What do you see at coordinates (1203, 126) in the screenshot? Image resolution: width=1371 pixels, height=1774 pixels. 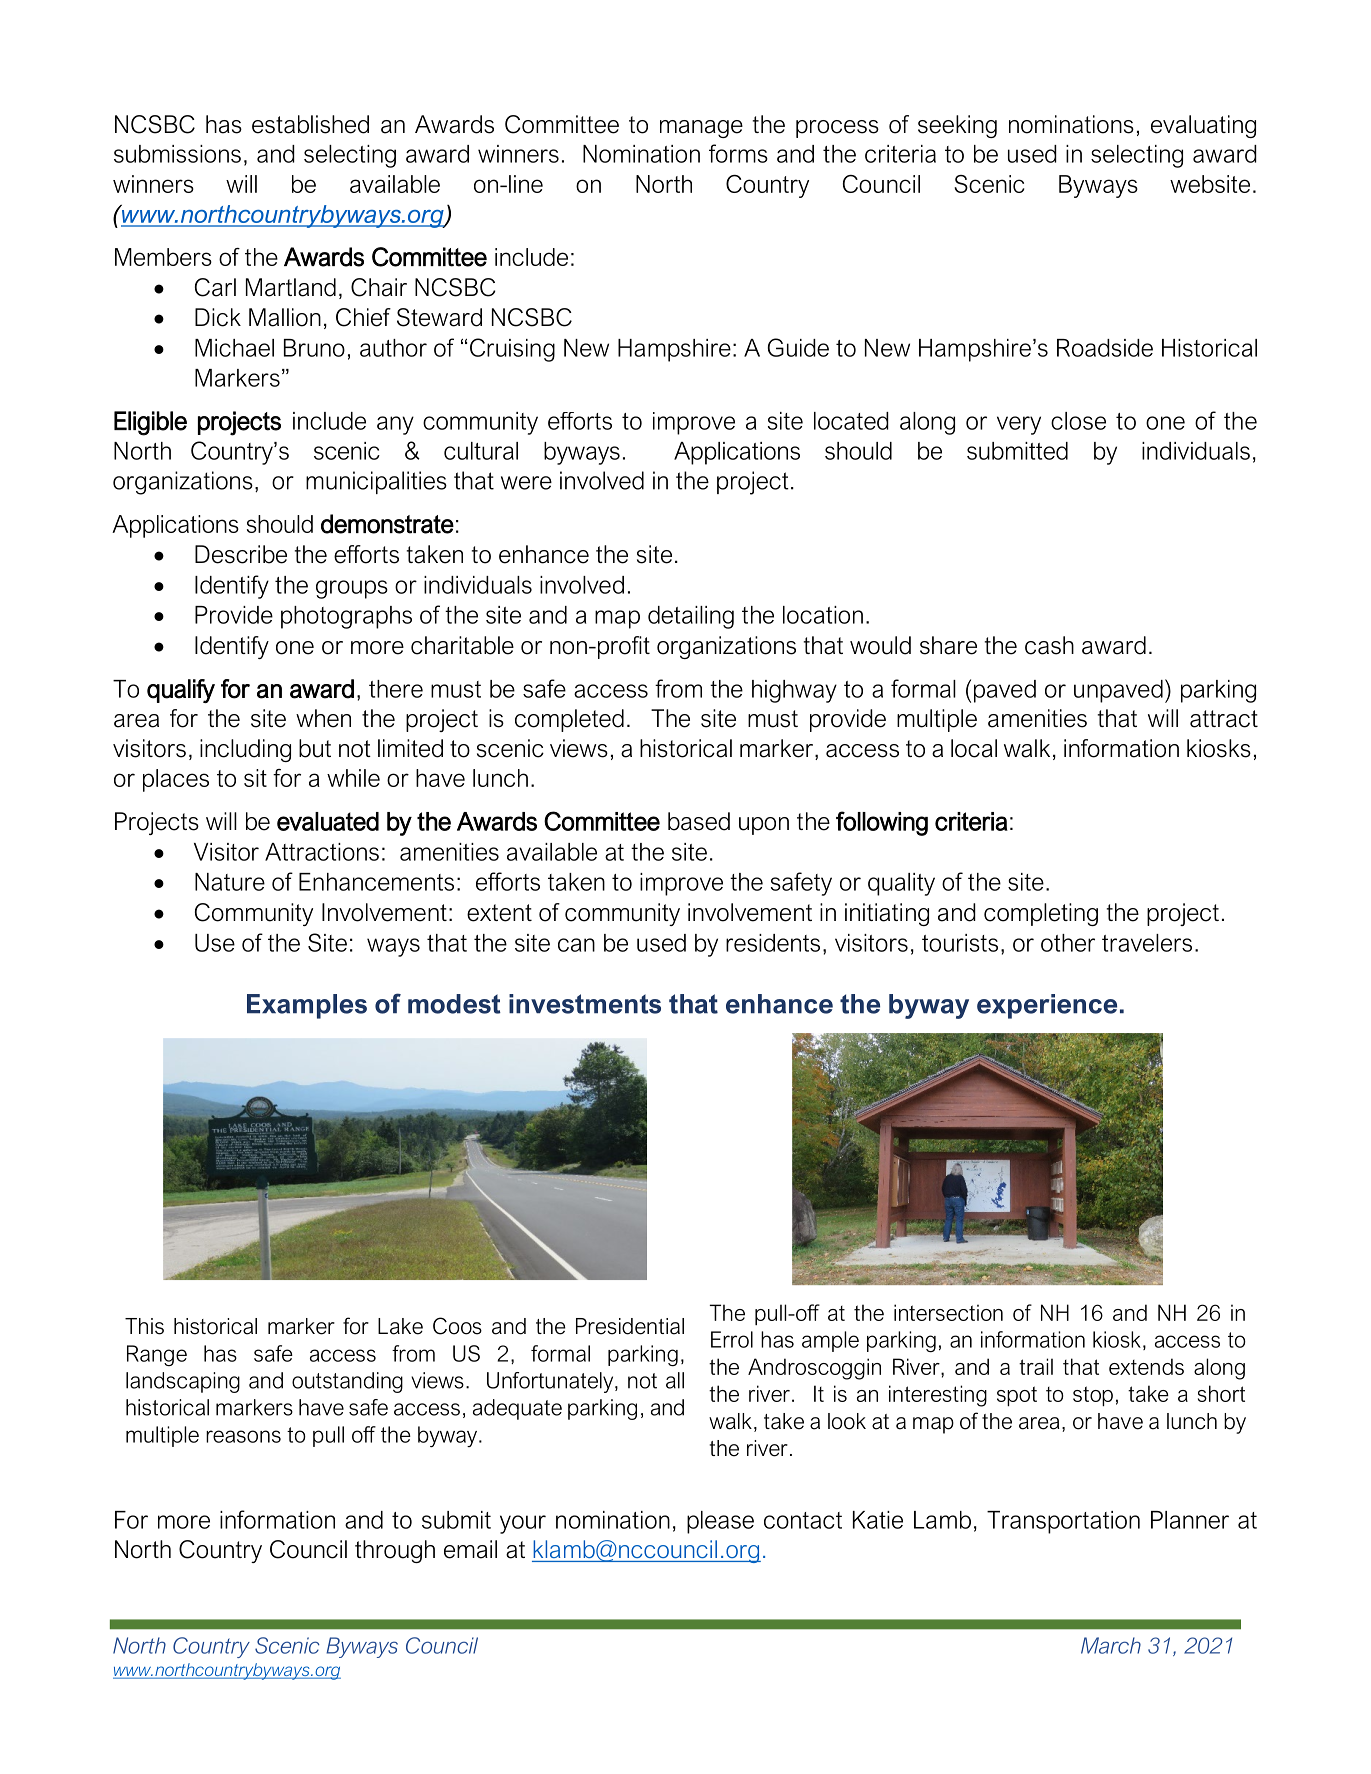 I see `evaluating` at bounding box center [1203, 126].
